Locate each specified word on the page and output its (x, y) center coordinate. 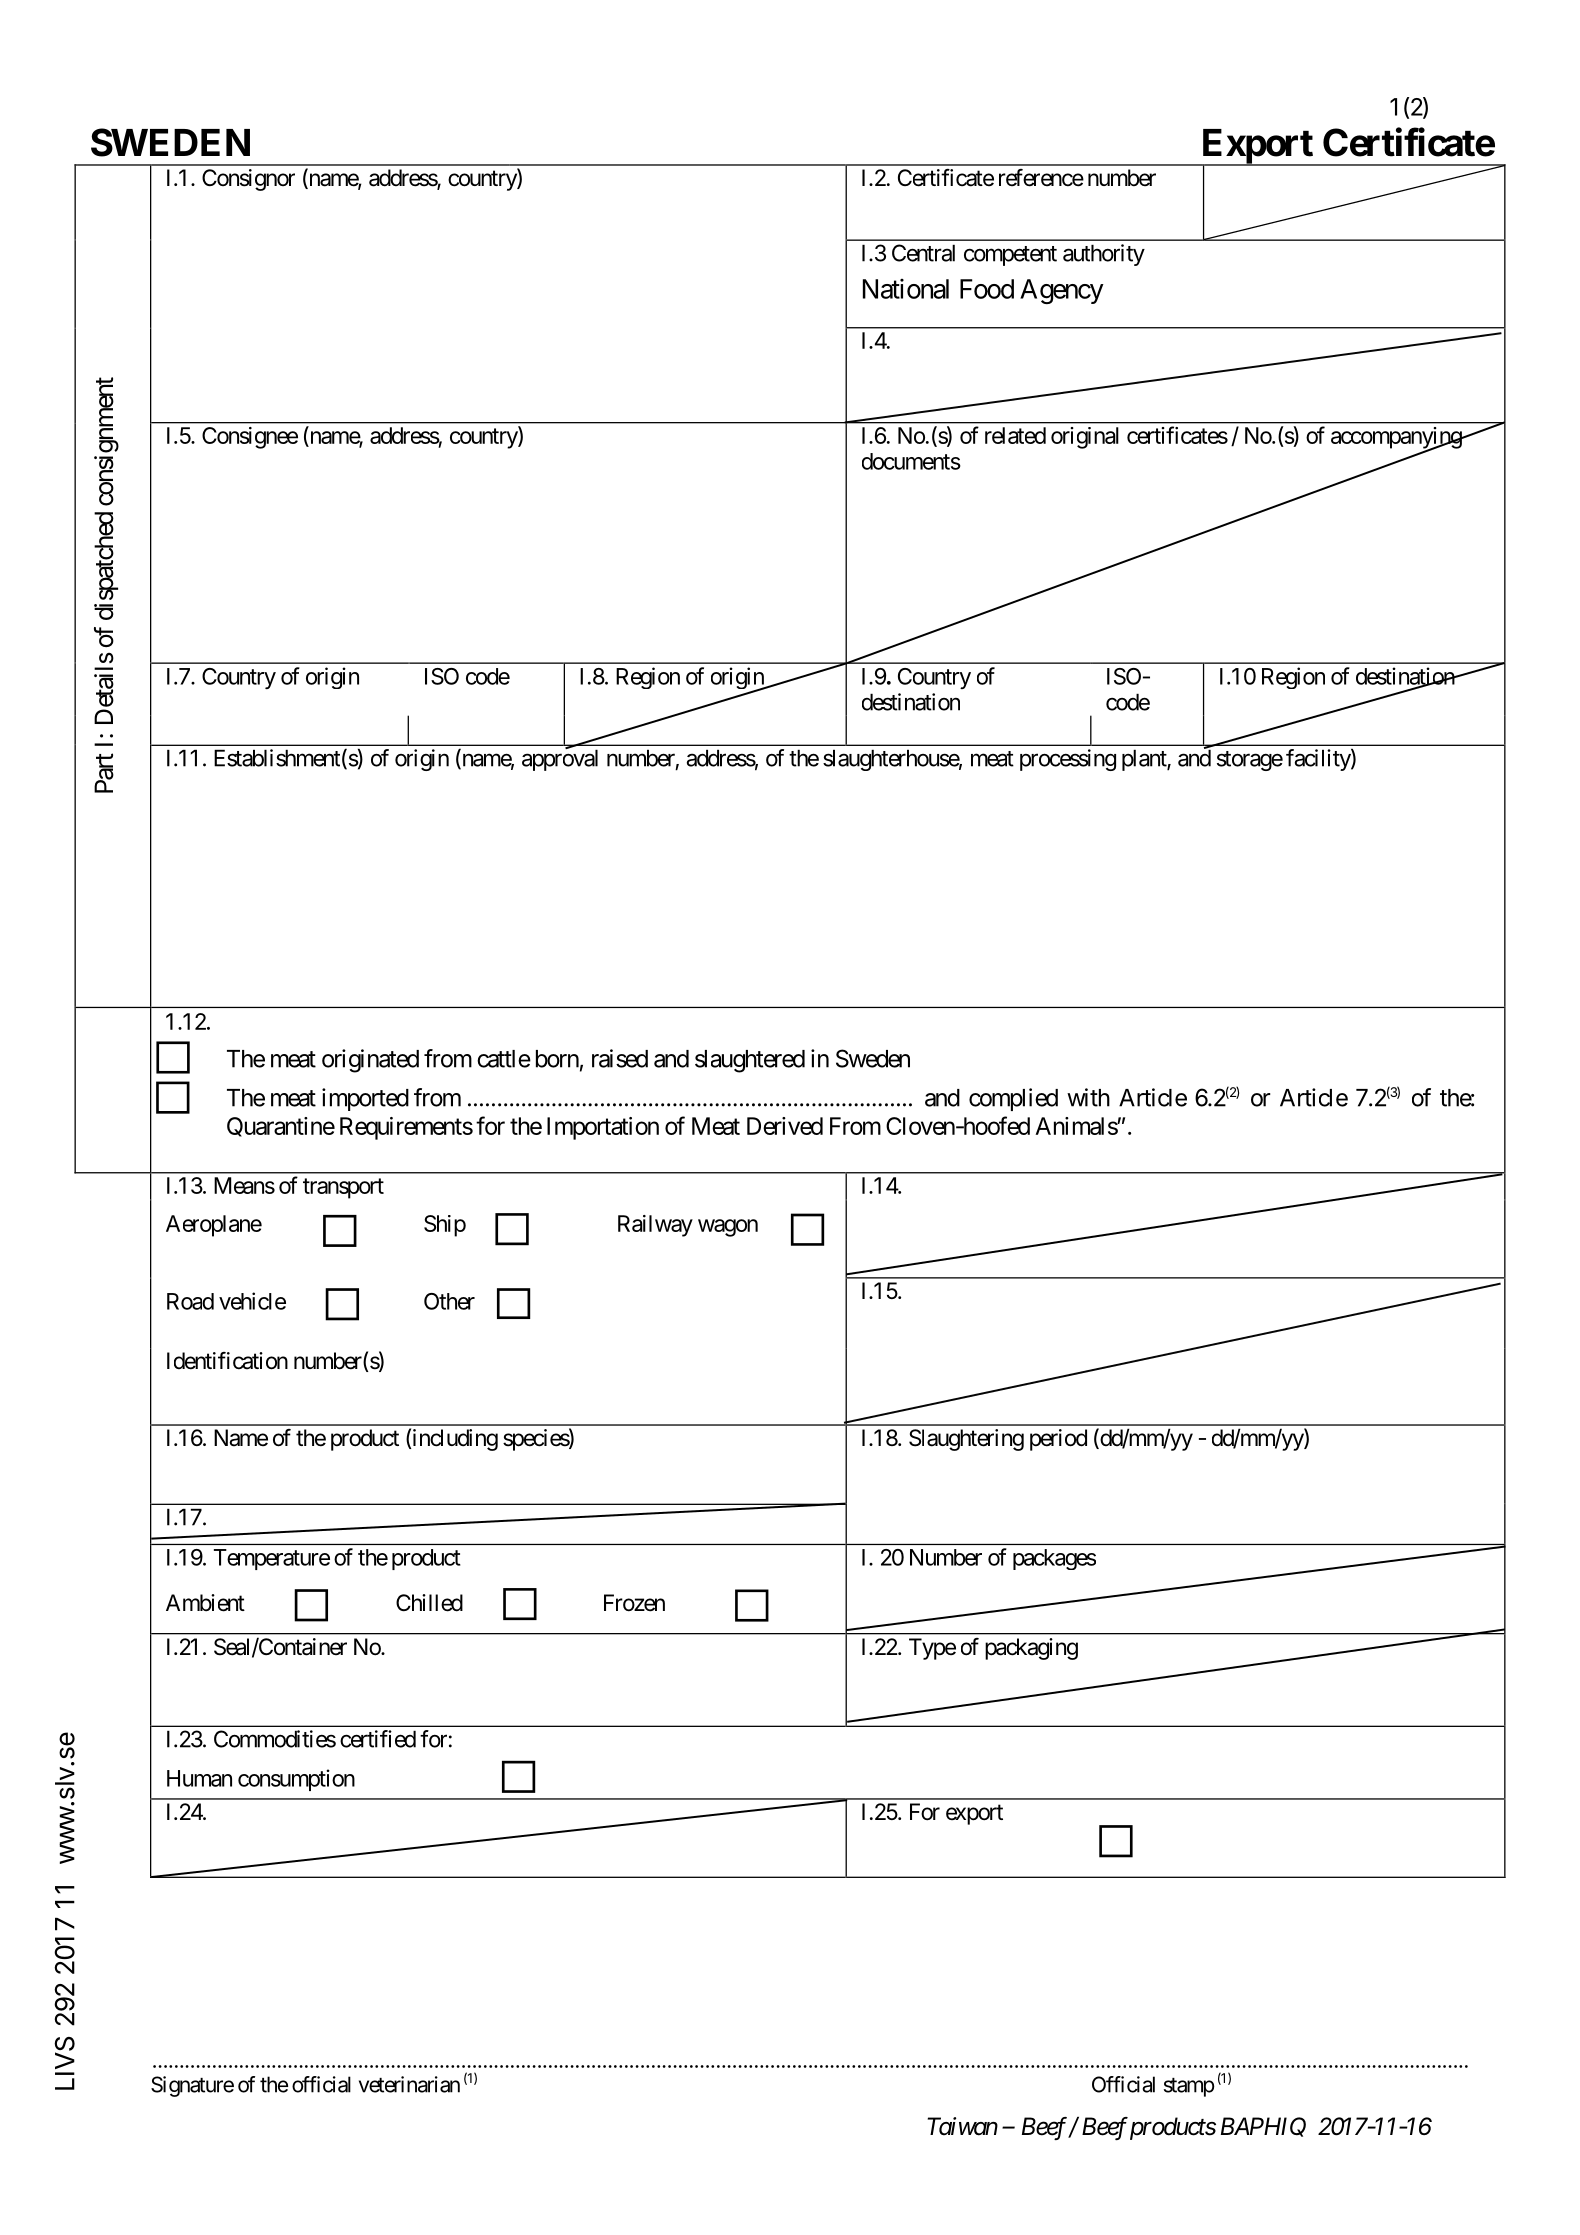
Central (923, 253)
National (906, 289)
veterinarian (409, 2084)
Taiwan (963, 2126)
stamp (1189, 2087)
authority (1104, 255)
